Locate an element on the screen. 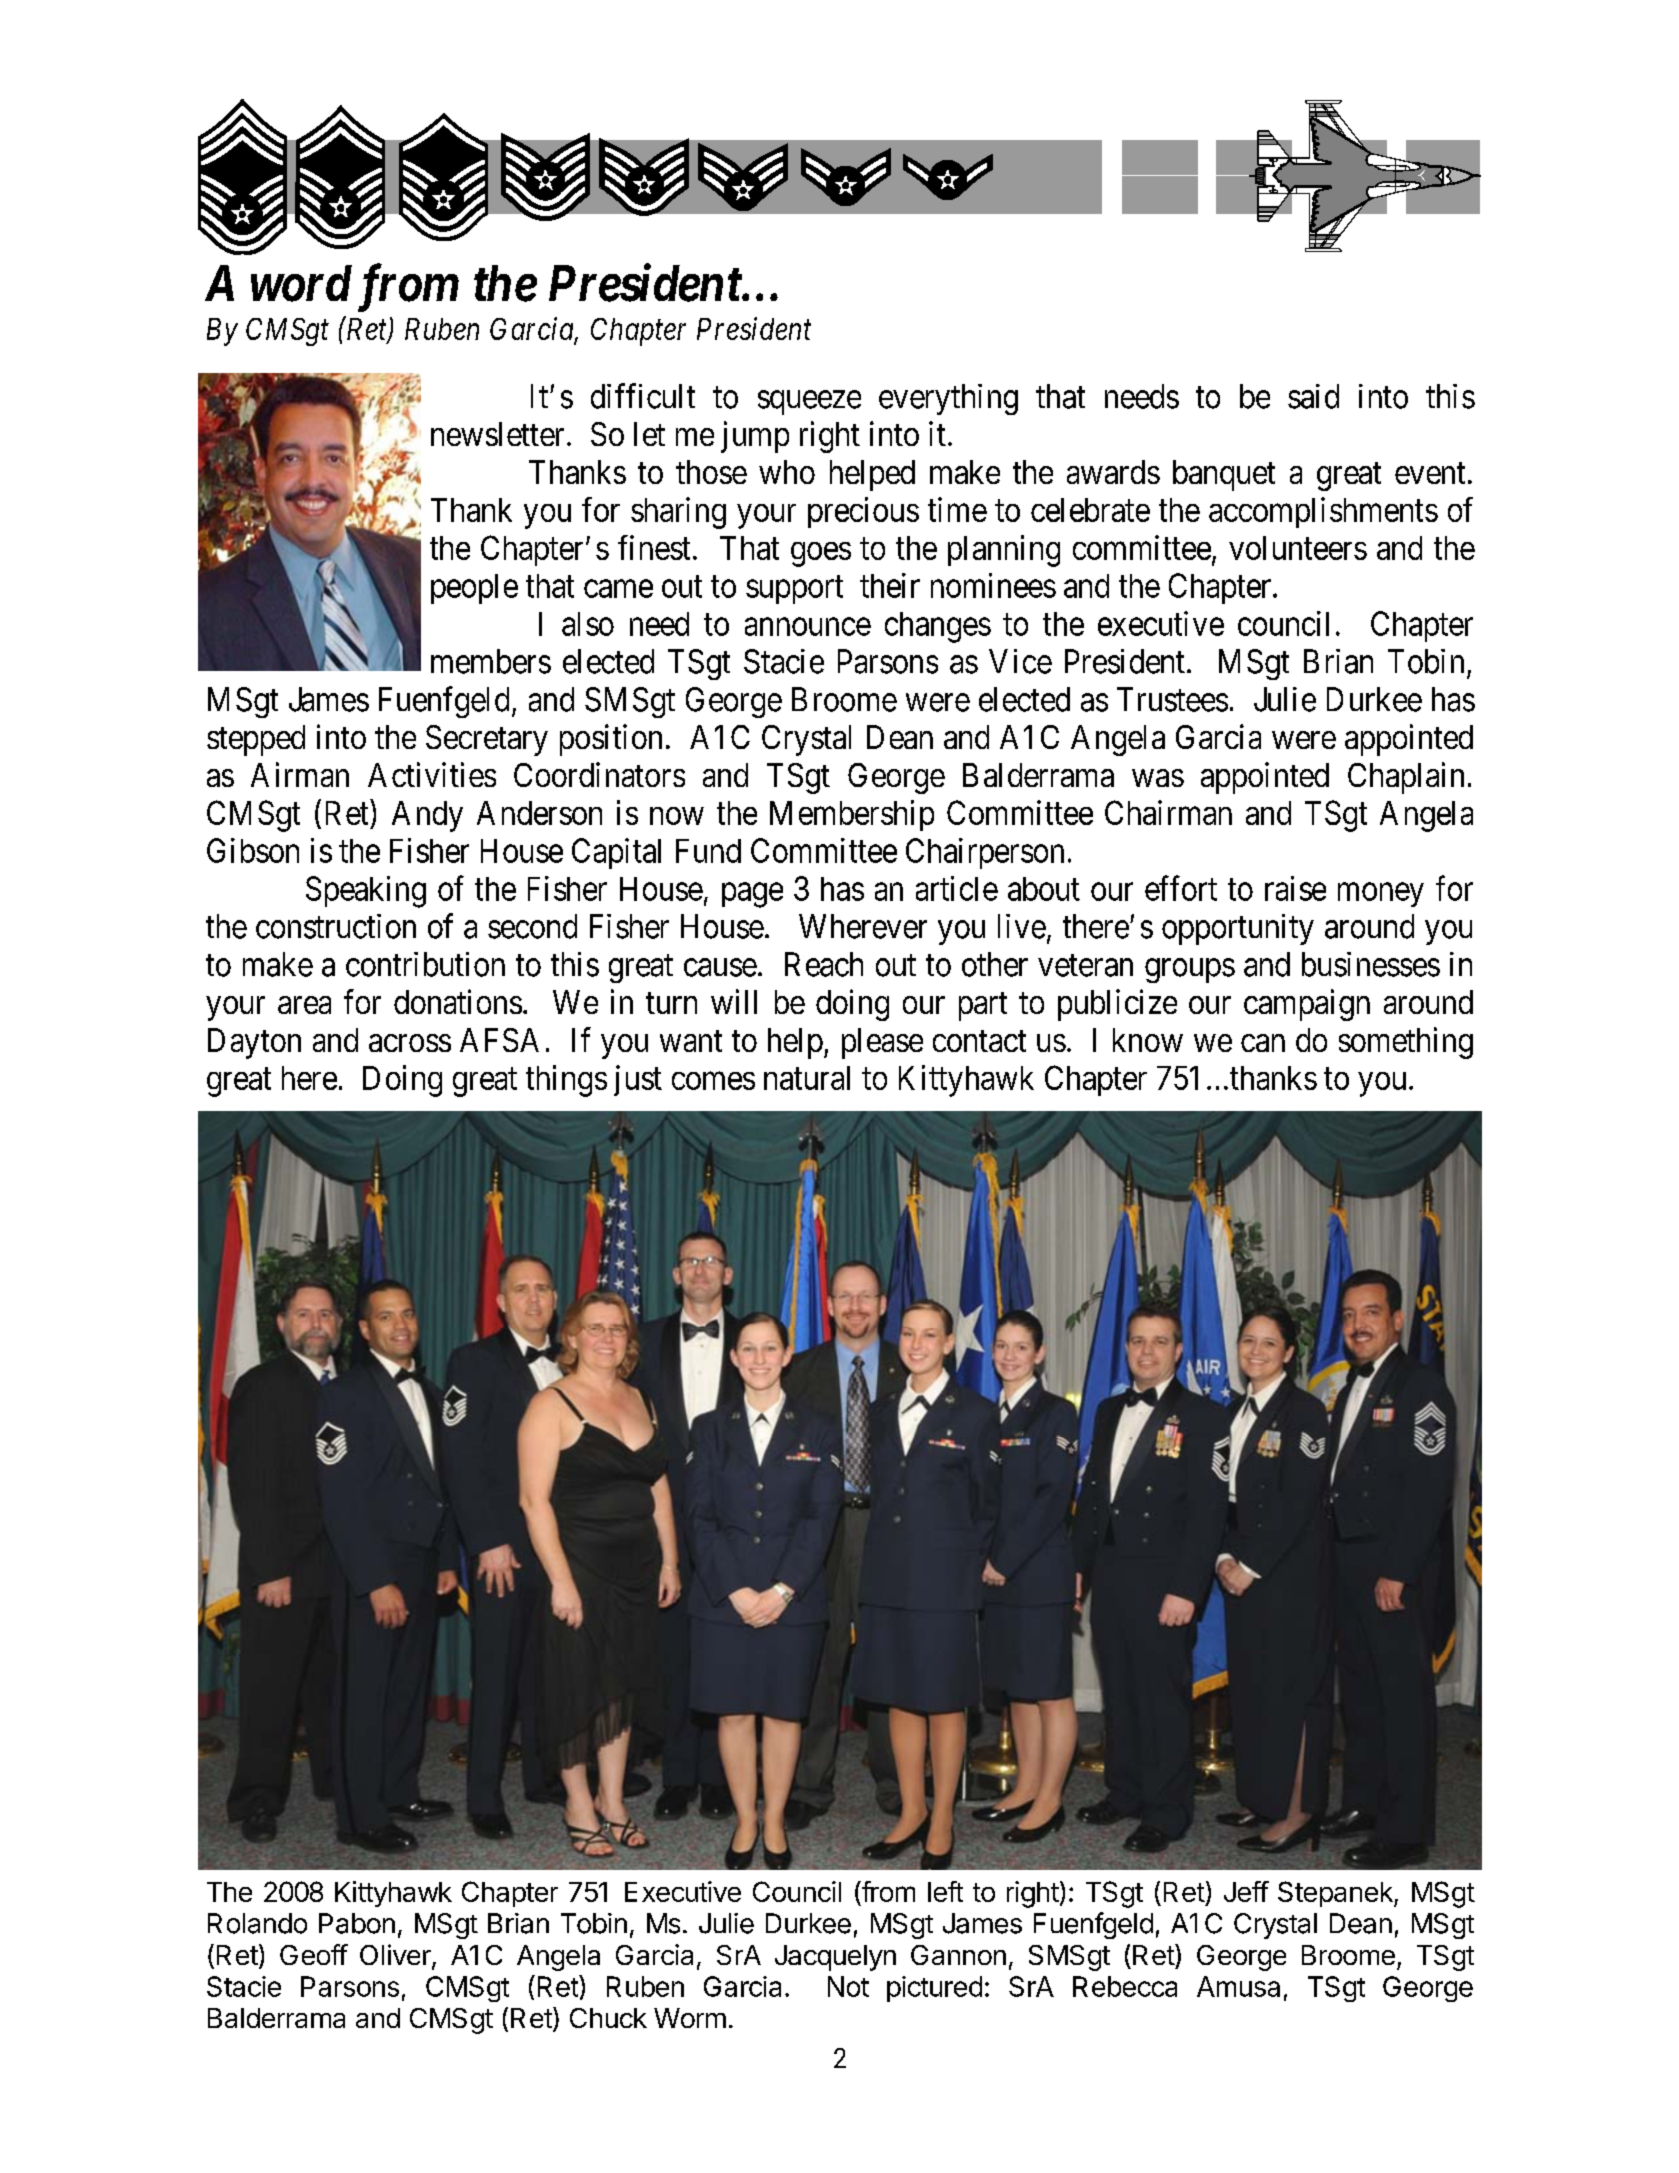 The height and width of the screenshot is (2173, 1679). natural is located at coordinates (807, 1078).
